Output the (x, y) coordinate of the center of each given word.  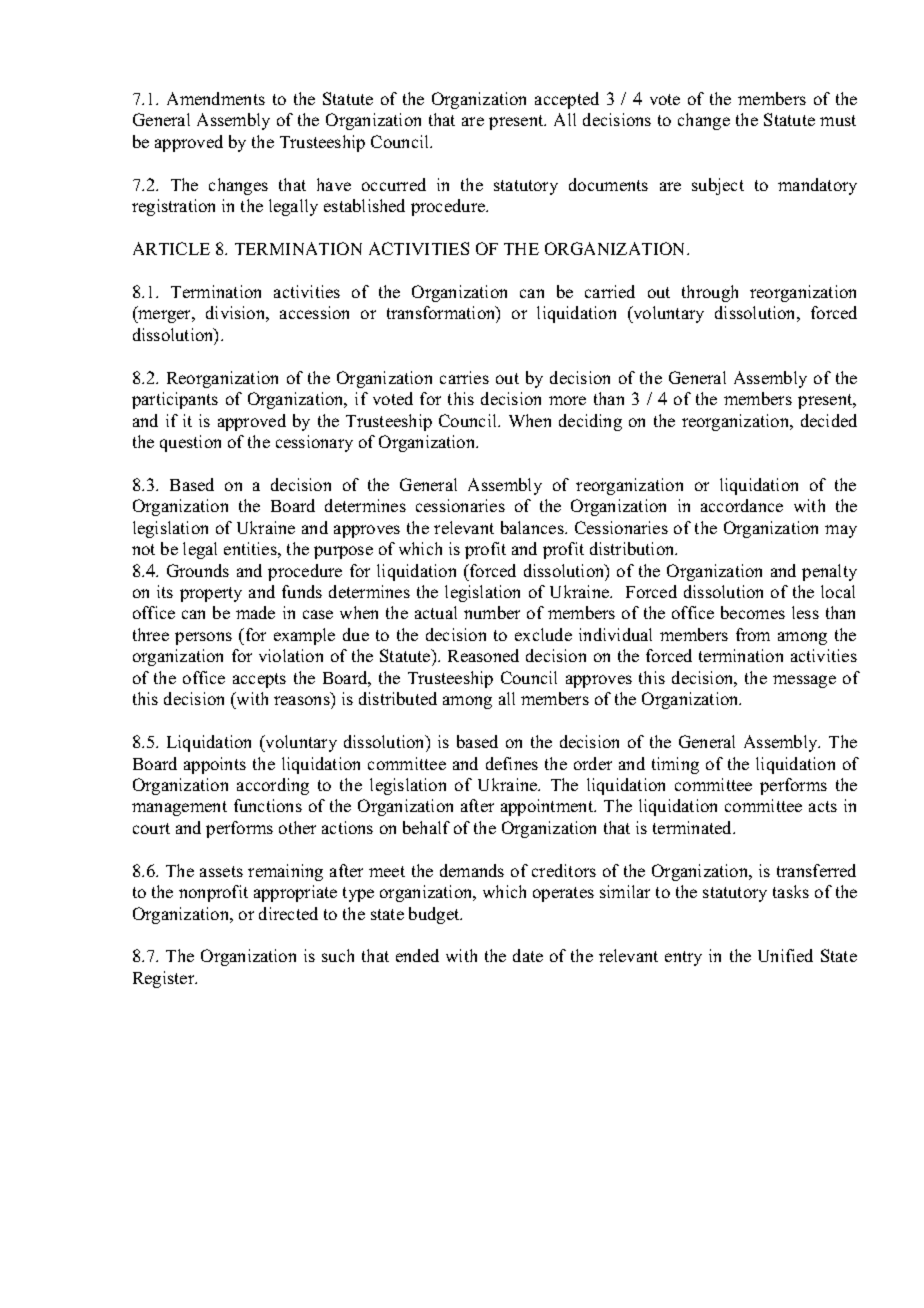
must (838, 120)
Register (165, 979)
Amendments (216, 98)
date (528, 955)
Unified (785, 955)
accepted (567, 100)
